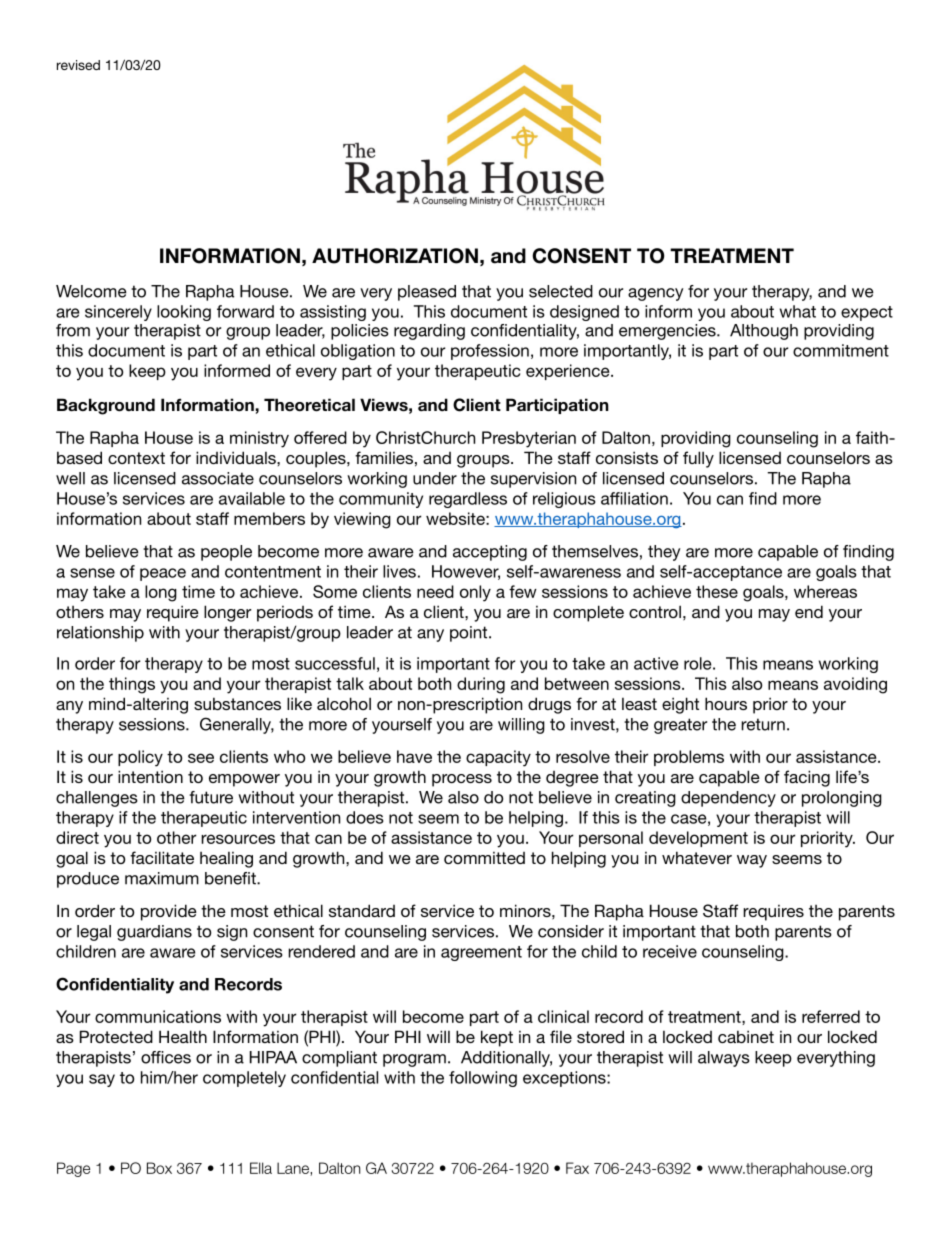 The height and width of the screenshot is (1233, 952). What do you see at coordinates (395, 256) in the screenshot?
I see `AUTHORIZATION` at bounding box center [395, 256].
